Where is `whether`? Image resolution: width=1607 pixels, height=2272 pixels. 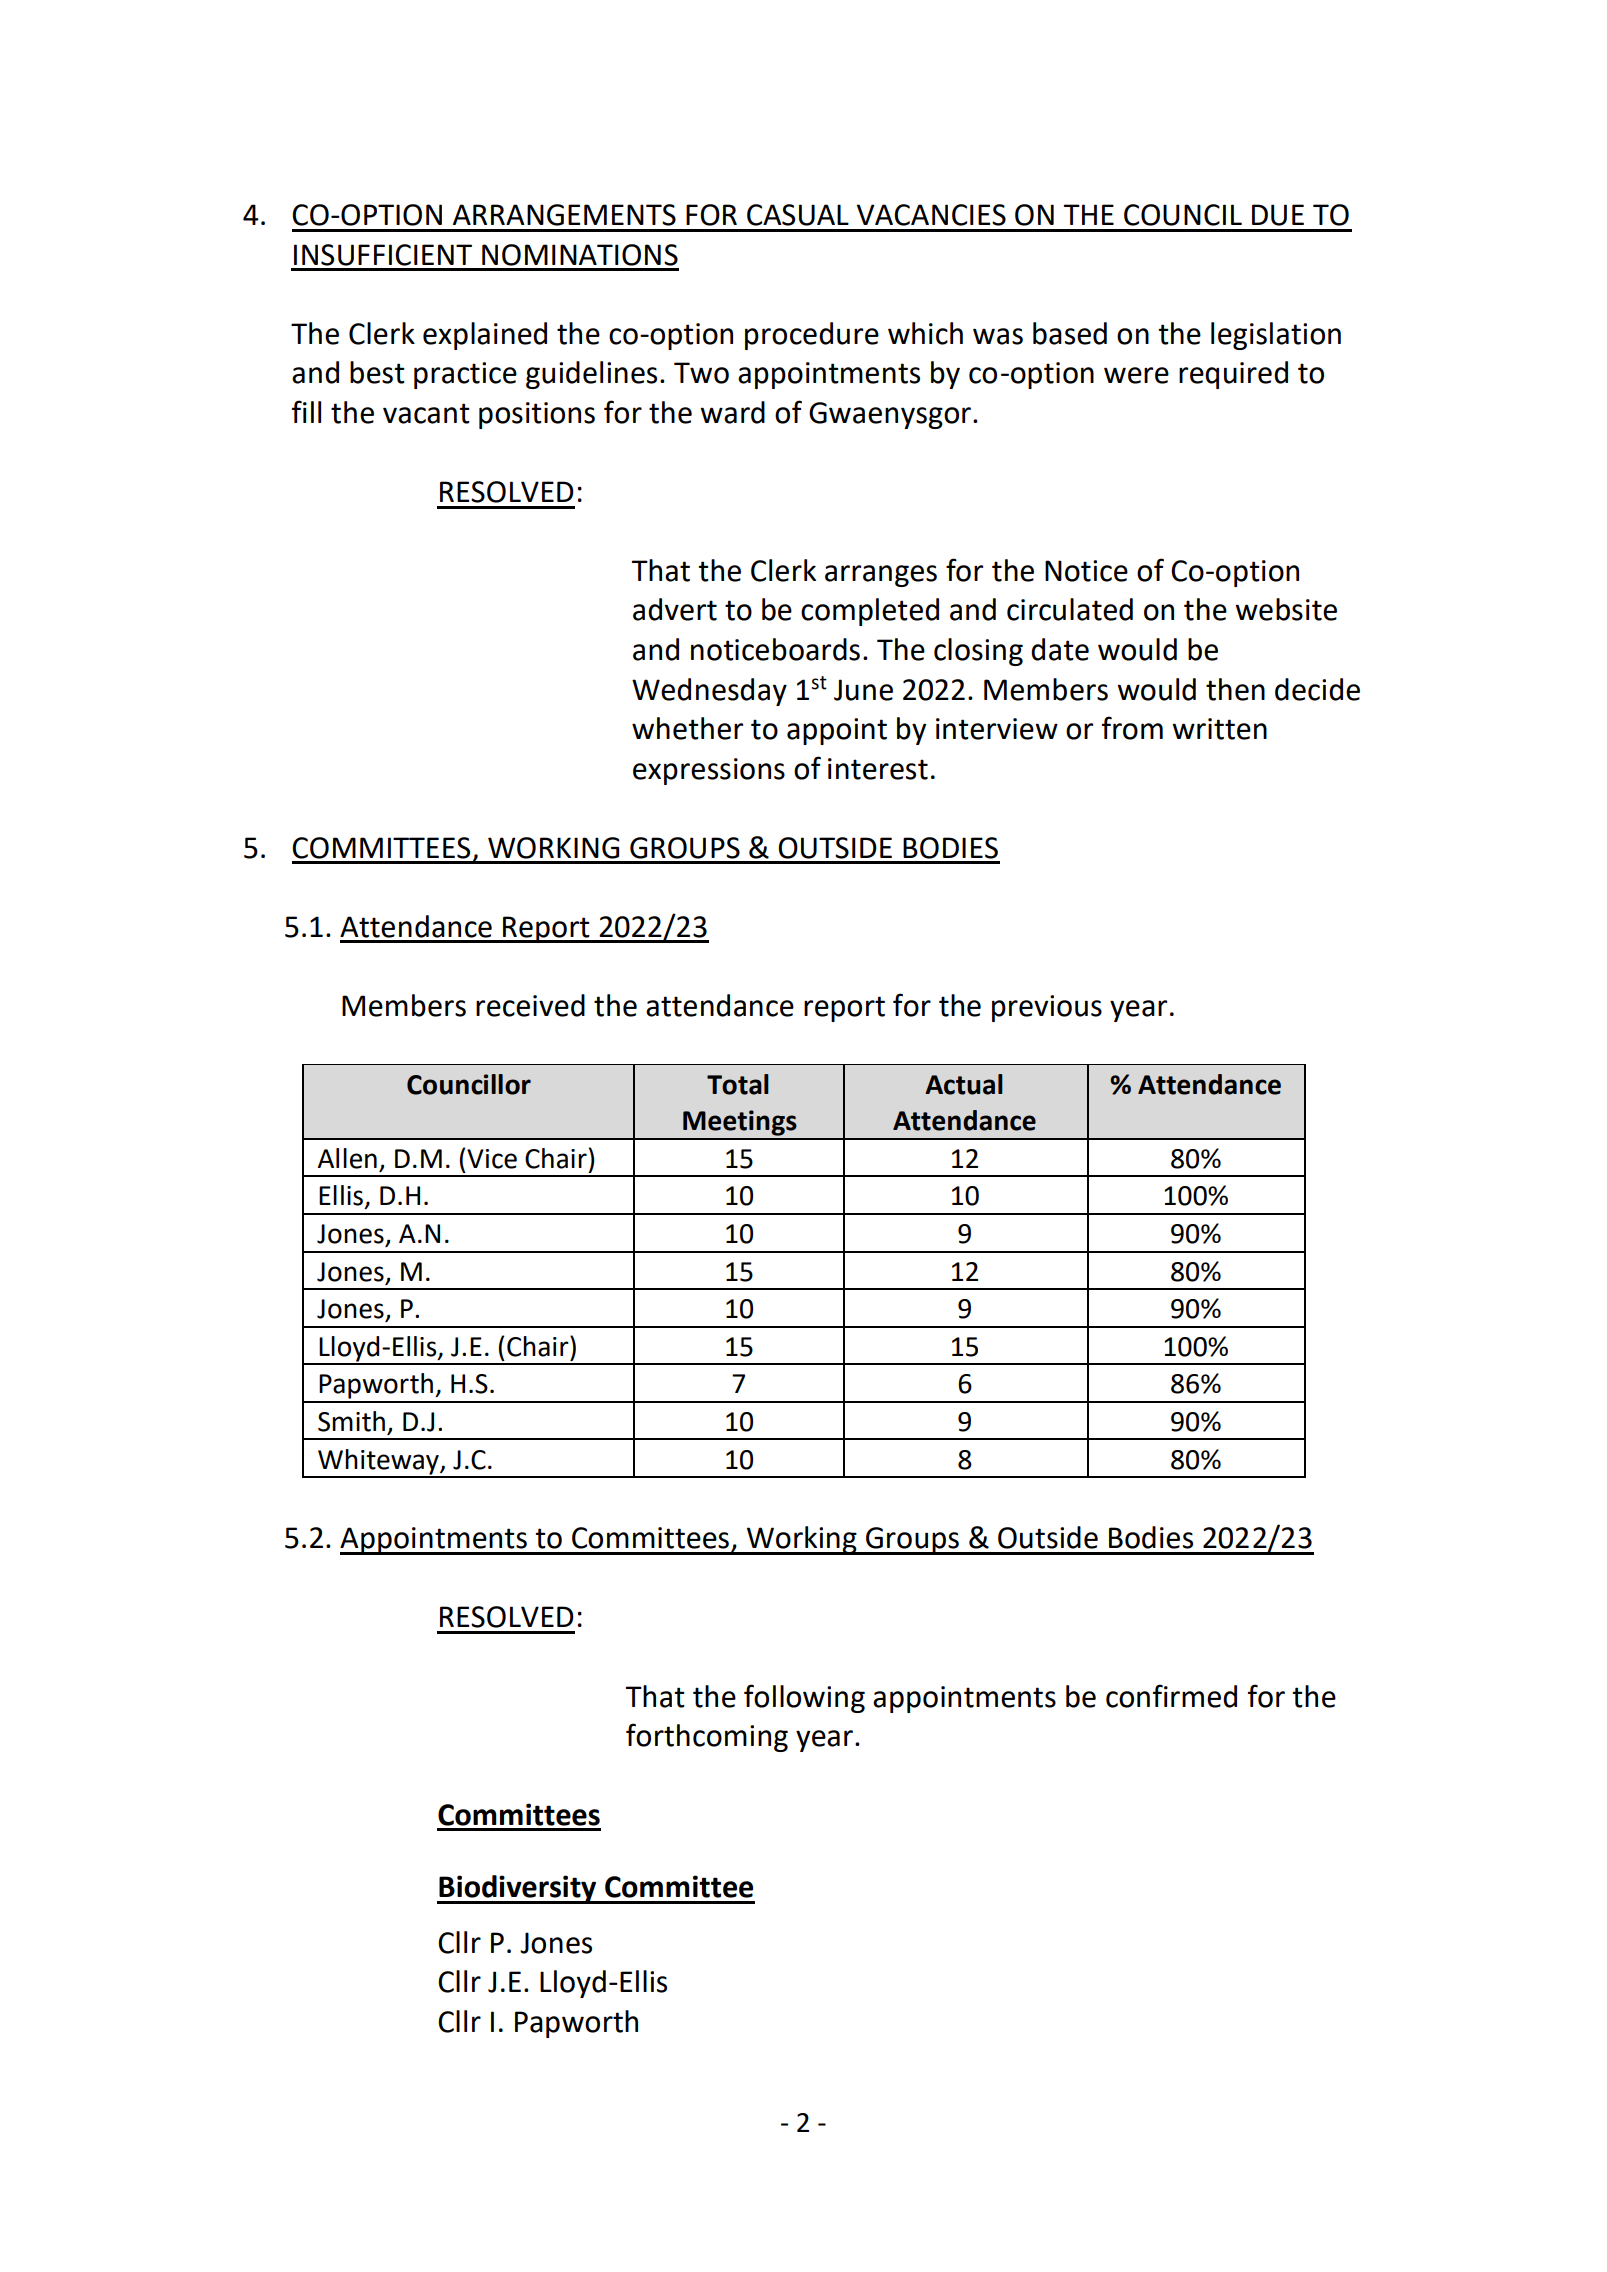
whether is located at coordinates (687, 728).
